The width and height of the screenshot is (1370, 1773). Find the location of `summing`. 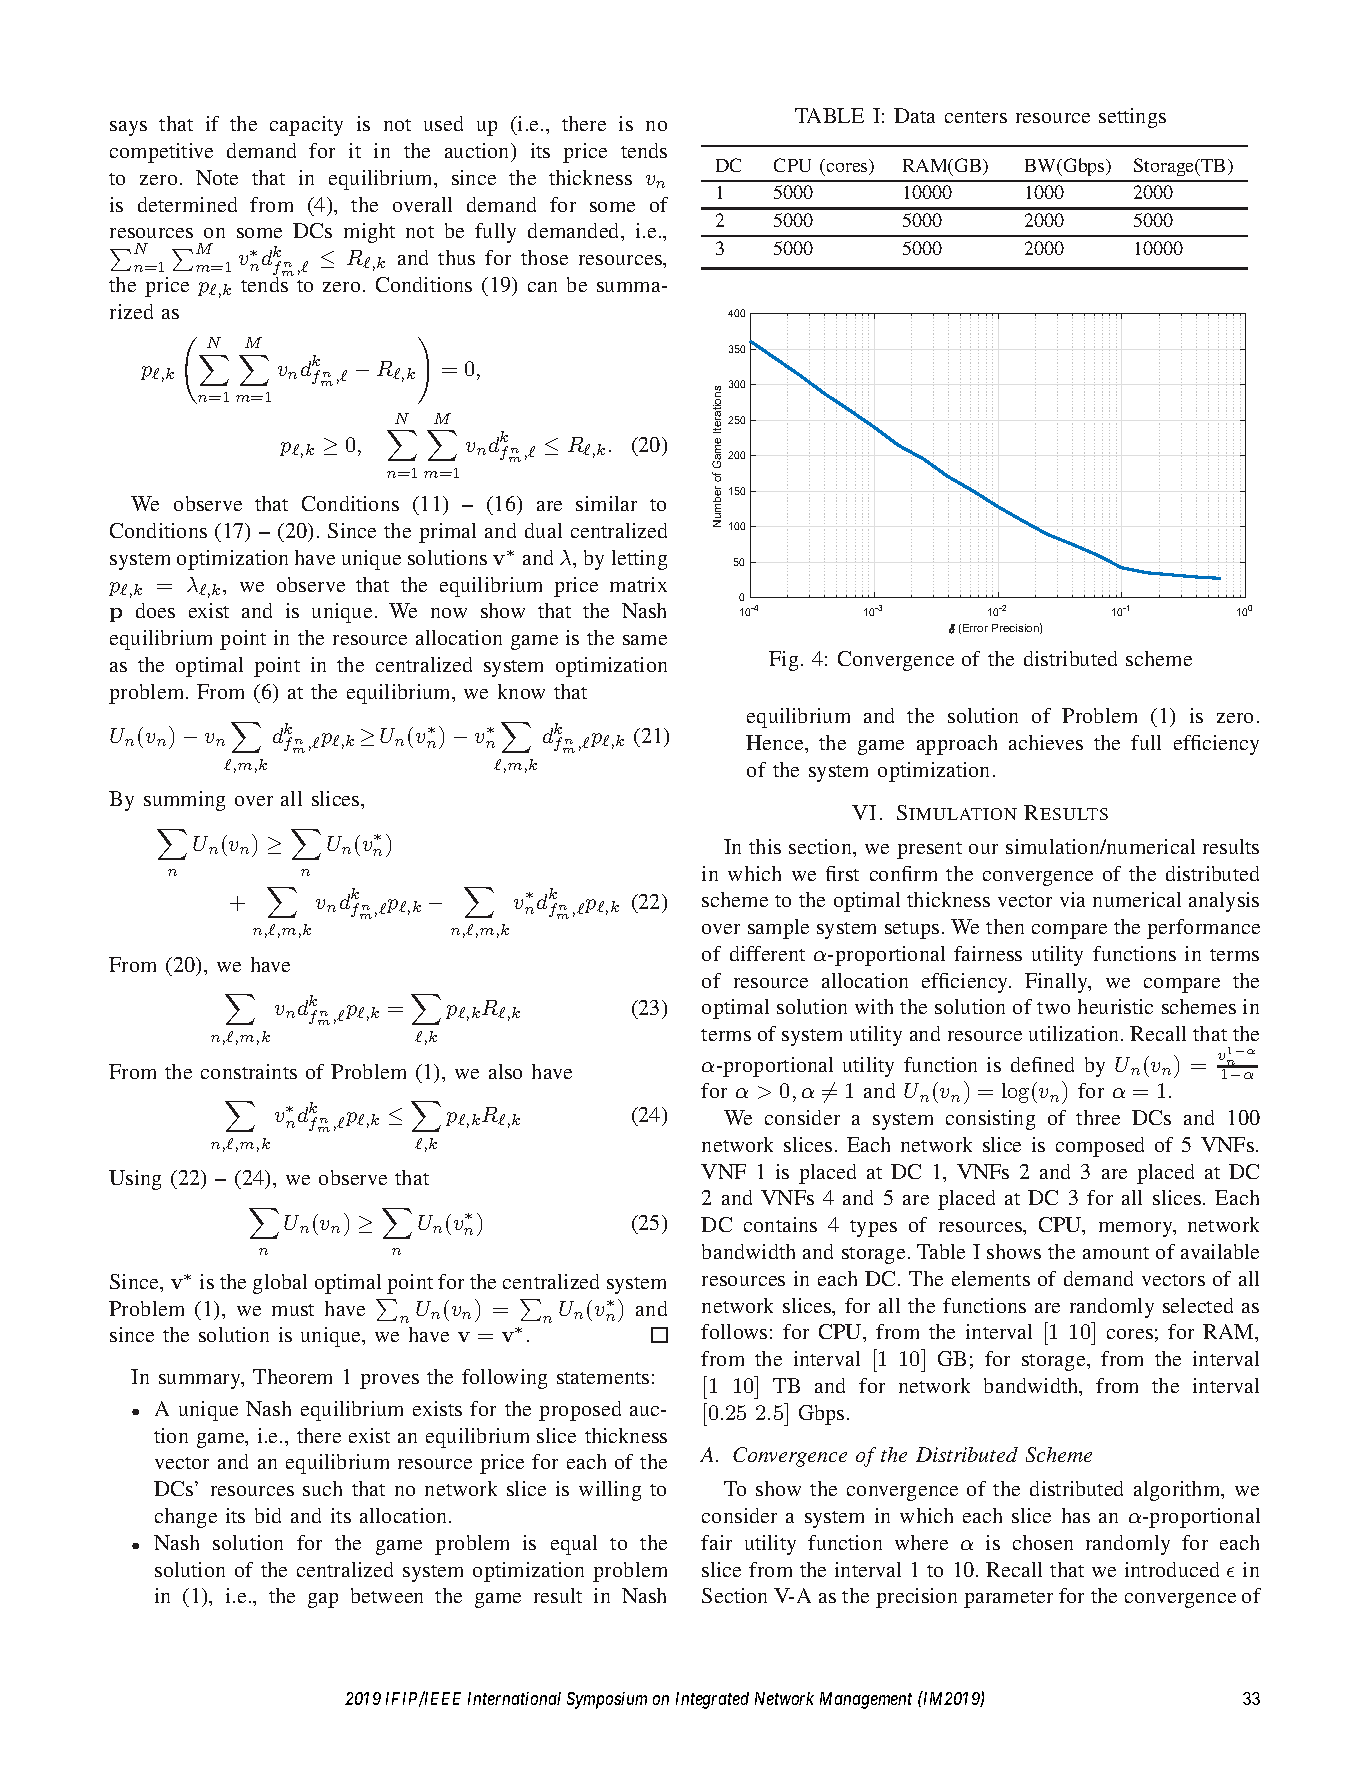

summing is located at coordinates (184, 801).
